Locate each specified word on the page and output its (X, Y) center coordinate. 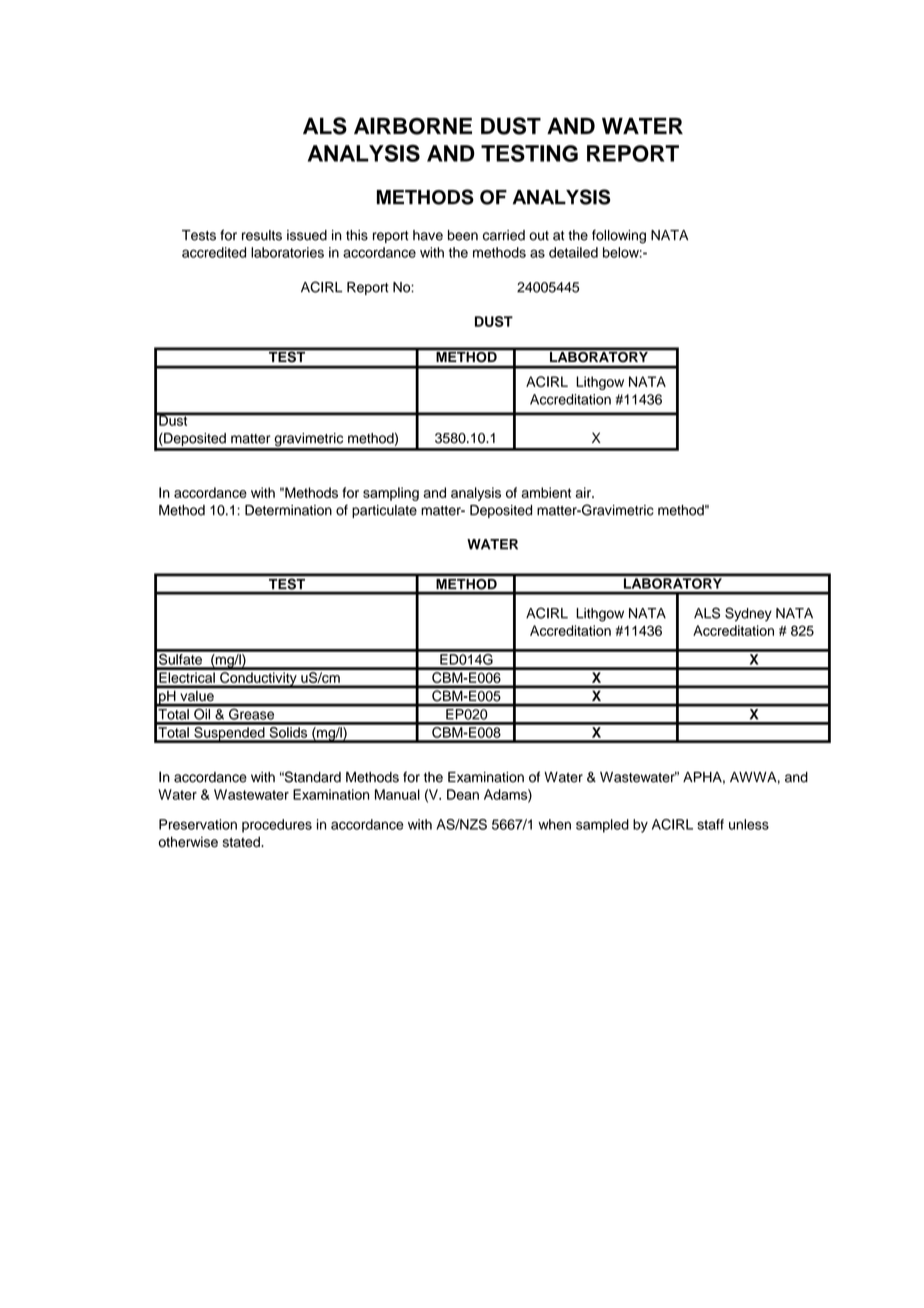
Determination (288, 510)
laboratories (287, 252)
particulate (384, 511)
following (619, 237)
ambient (546, 492)
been (463, 235)
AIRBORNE (413, 126)
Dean (463, 794)
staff (710, 824)
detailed (573, 252)
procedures (277, 826)
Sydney (748, 614)
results (262, 235)
